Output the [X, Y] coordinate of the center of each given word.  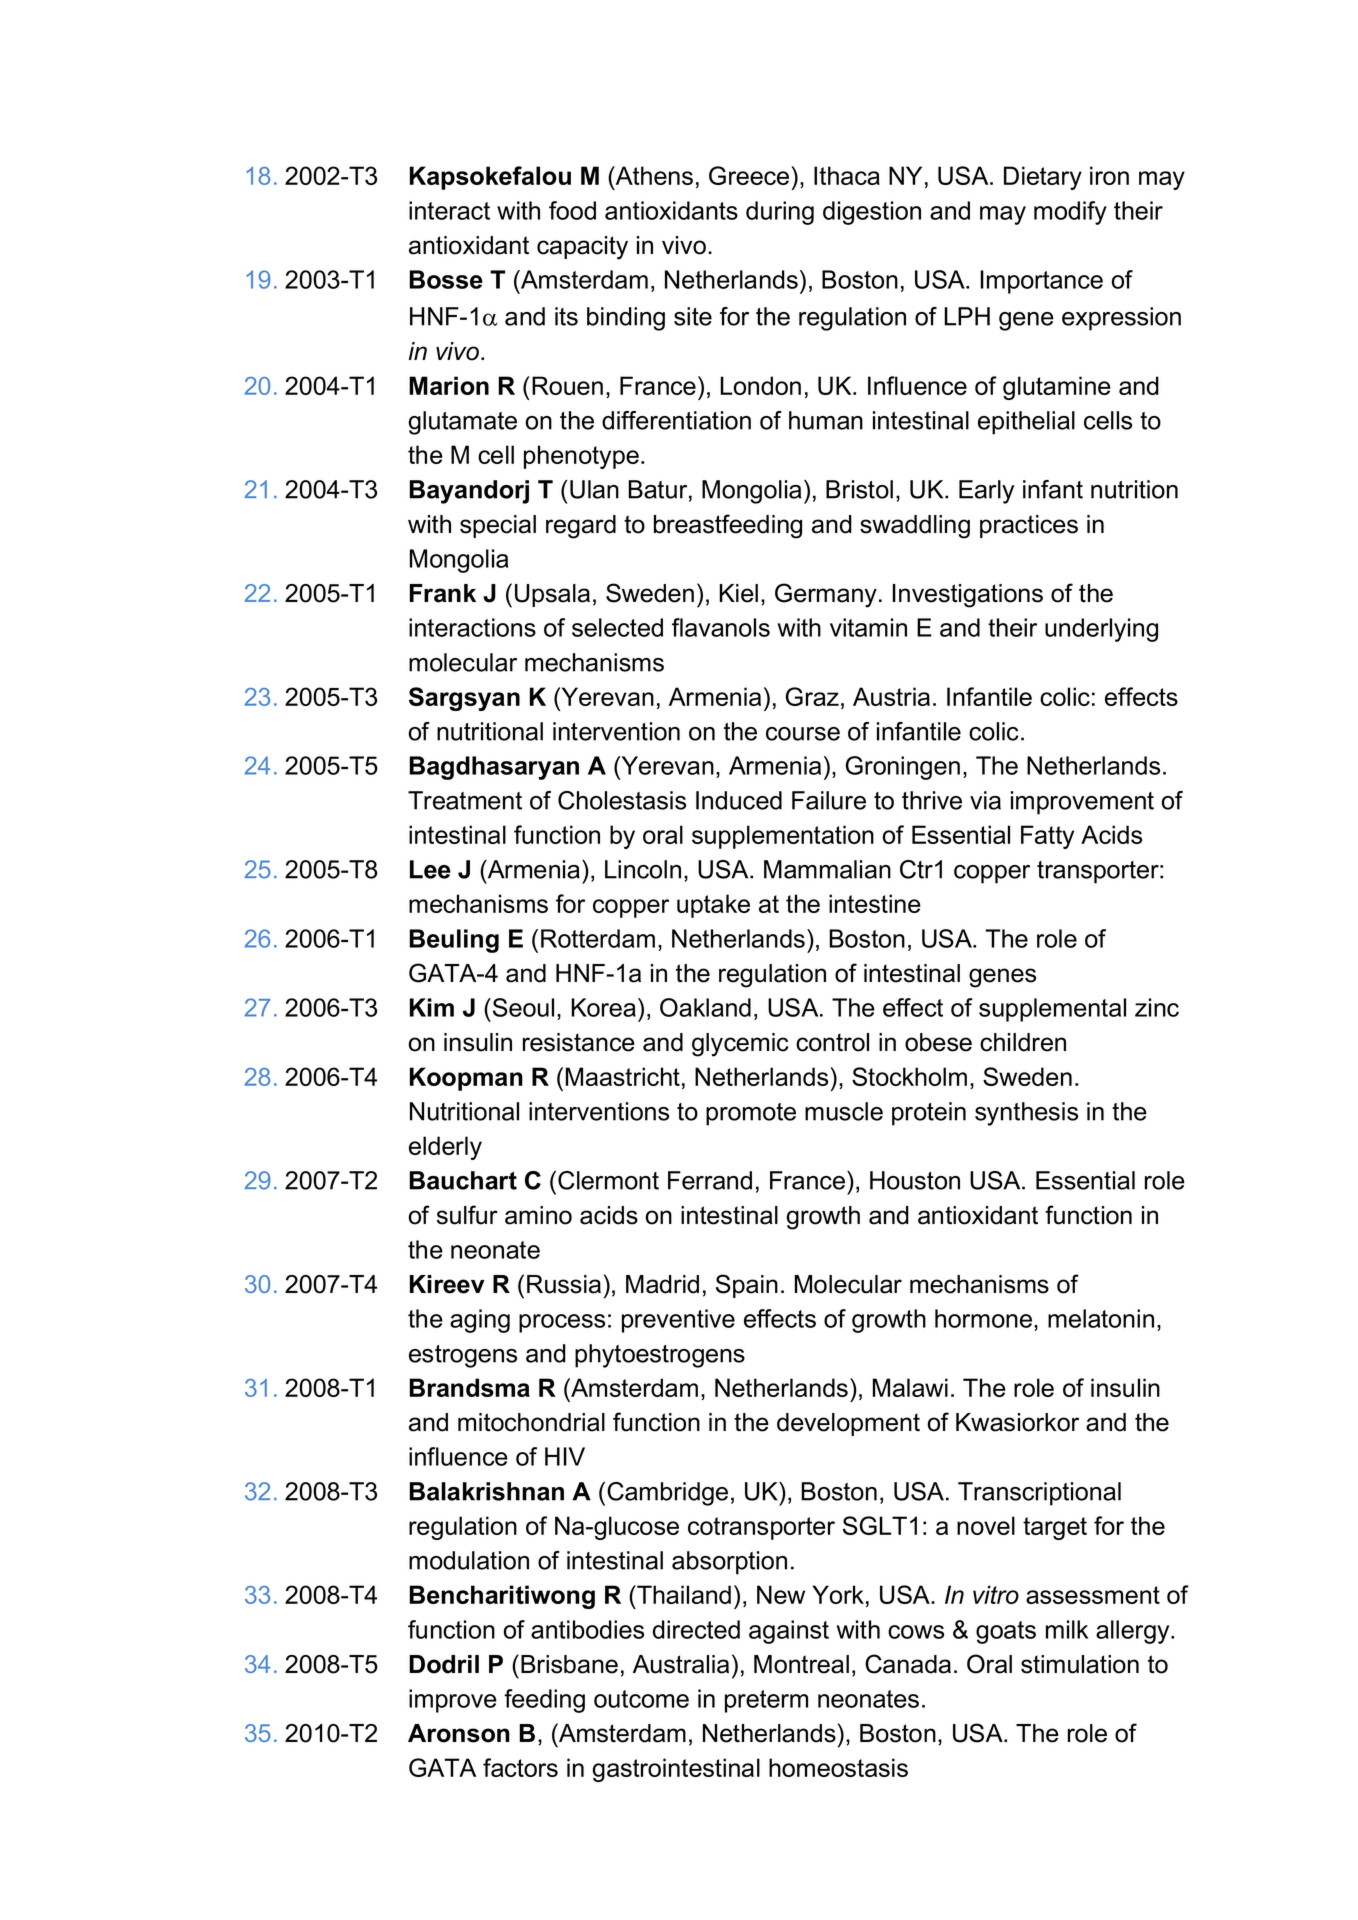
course [803, 734]
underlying [1101, 630]
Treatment [465, 800]
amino [538, 1215]
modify [1070, 213]
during [780, 213]
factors [520, 1767]
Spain [747, 1286]
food [572, 210]
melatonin [1101, 1318]
